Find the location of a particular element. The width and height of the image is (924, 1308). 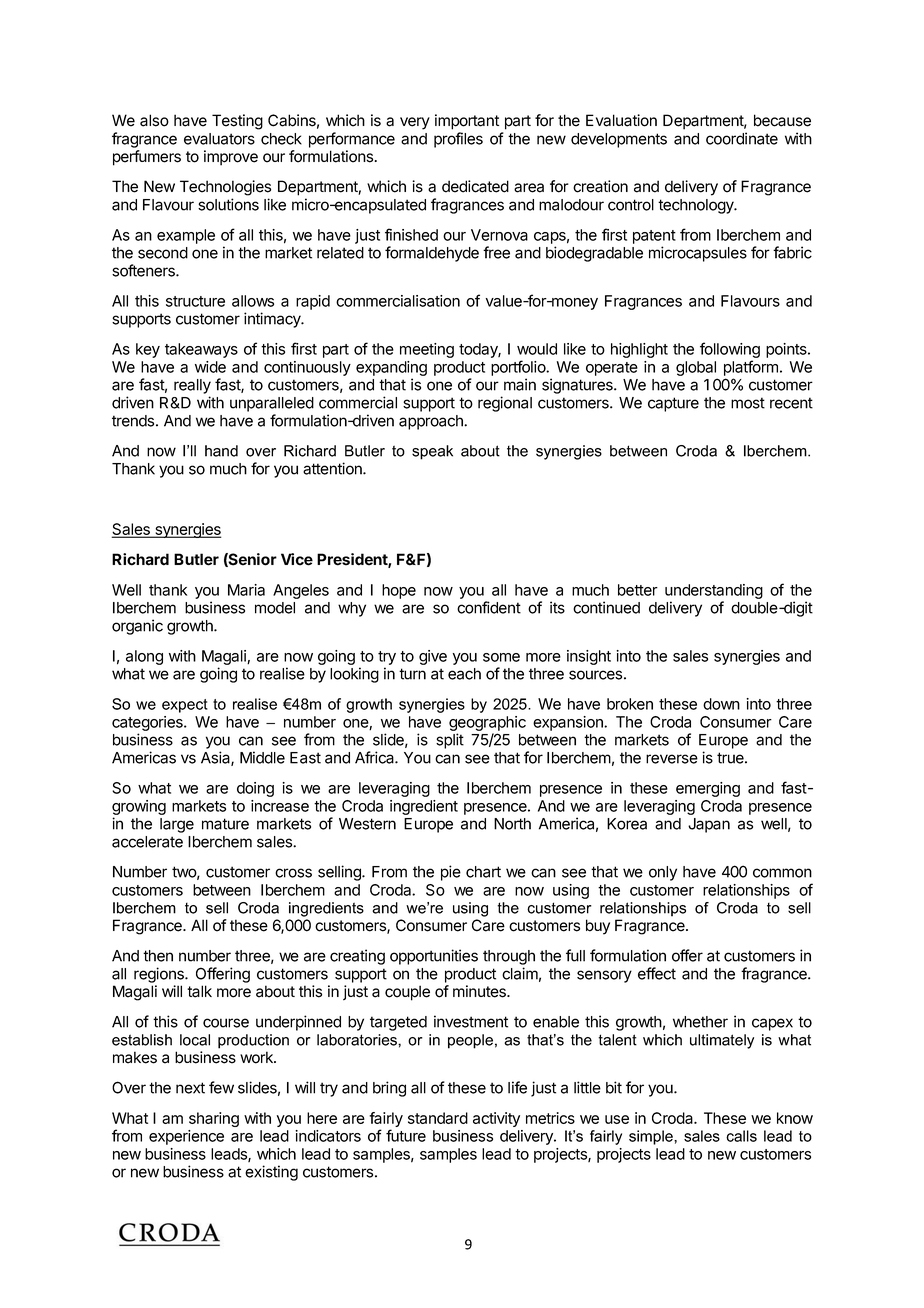

profiles is located at coordinates (458, 140).
